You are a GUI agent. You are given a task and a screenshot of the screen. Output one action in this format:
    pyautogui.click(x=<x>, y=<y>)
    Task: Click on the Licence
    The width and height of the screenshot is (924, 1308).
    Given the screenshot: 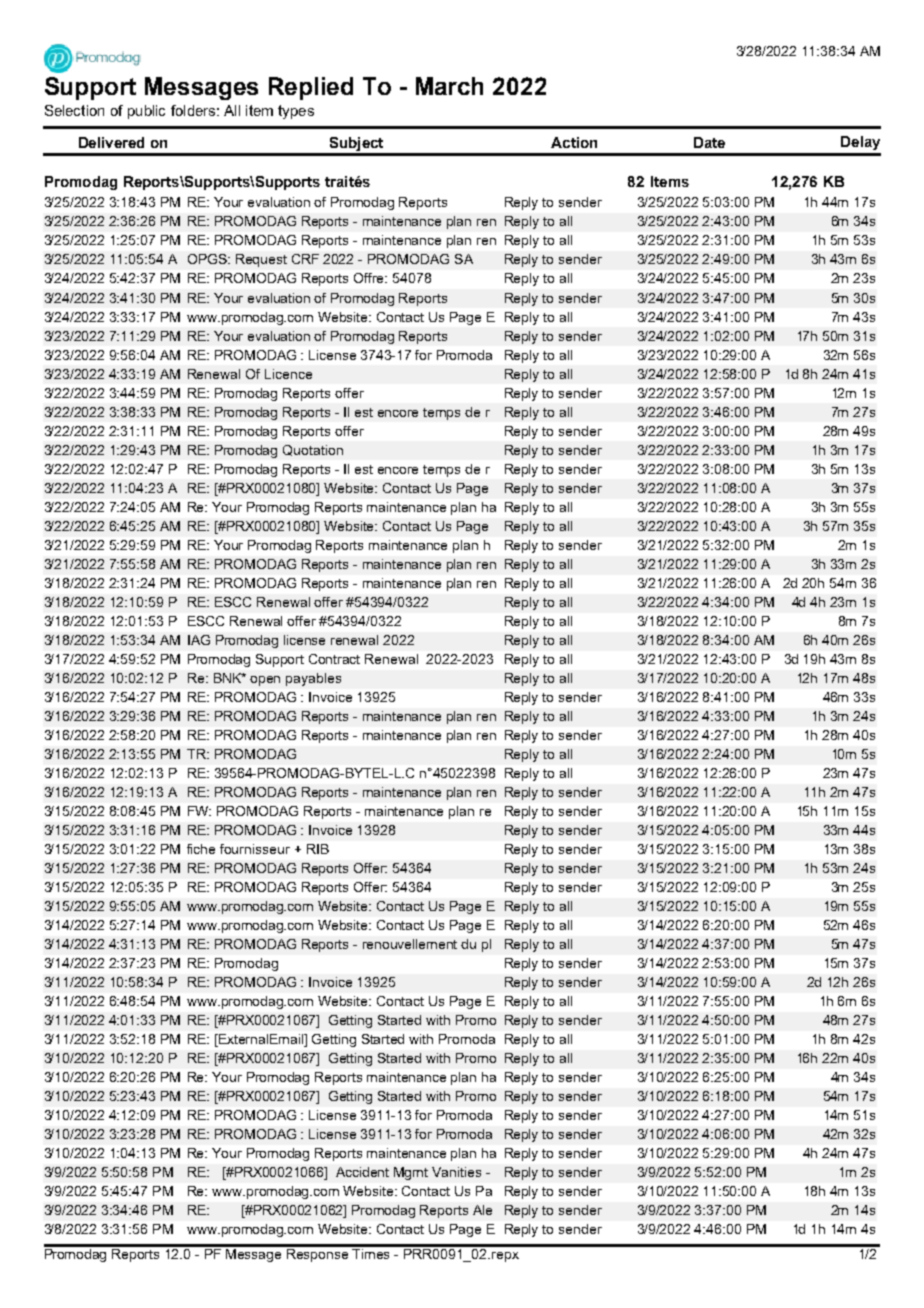 What is the action you would take?
    pyautogui.click(x=288, y=374)
